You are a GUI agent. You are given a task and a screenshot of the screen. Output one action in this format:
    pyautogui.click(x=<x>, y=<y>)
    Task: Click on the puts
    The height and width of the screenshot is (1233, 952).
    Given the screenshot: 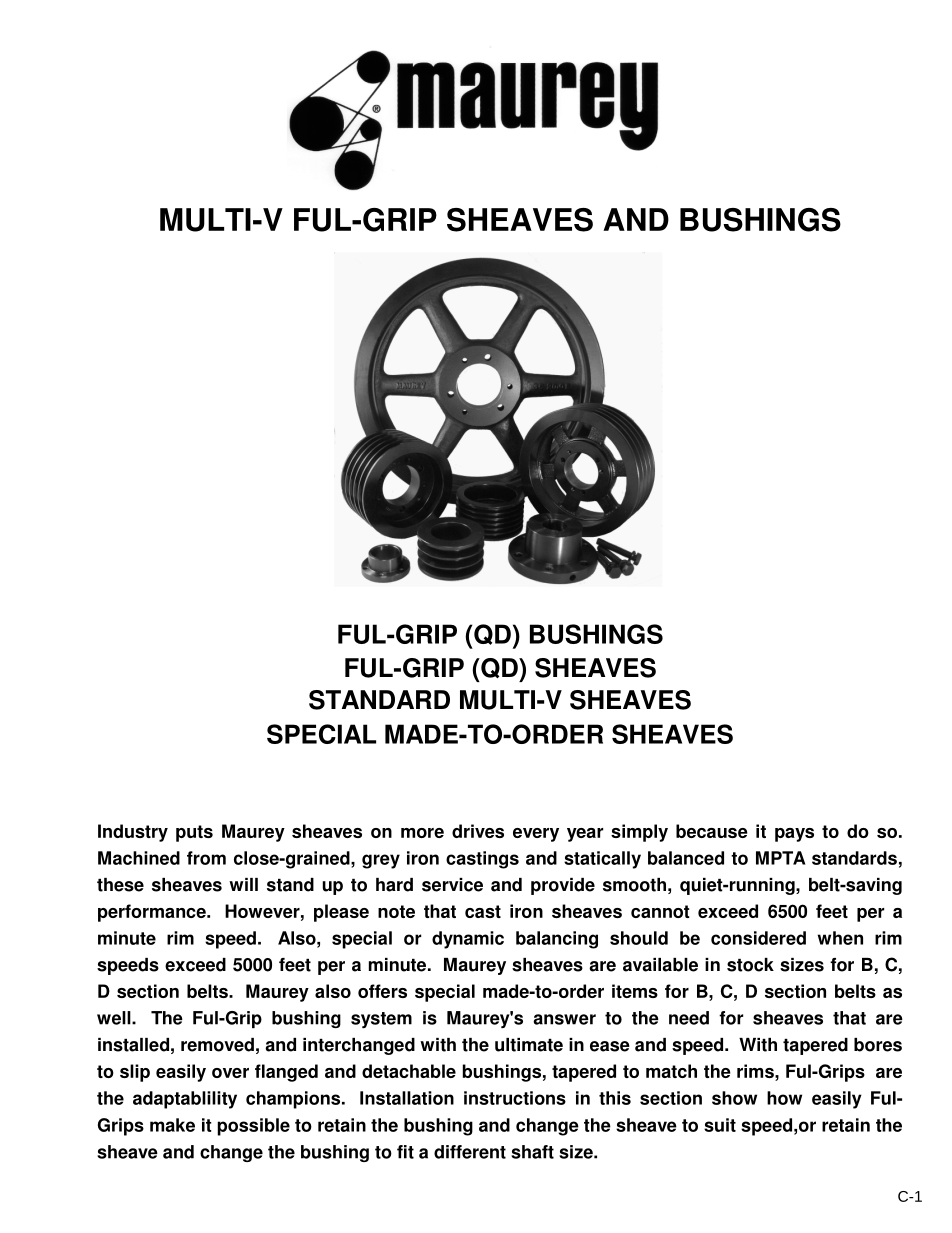 What is the action you would take?
    pyautogui.click(x=194, y=833)
